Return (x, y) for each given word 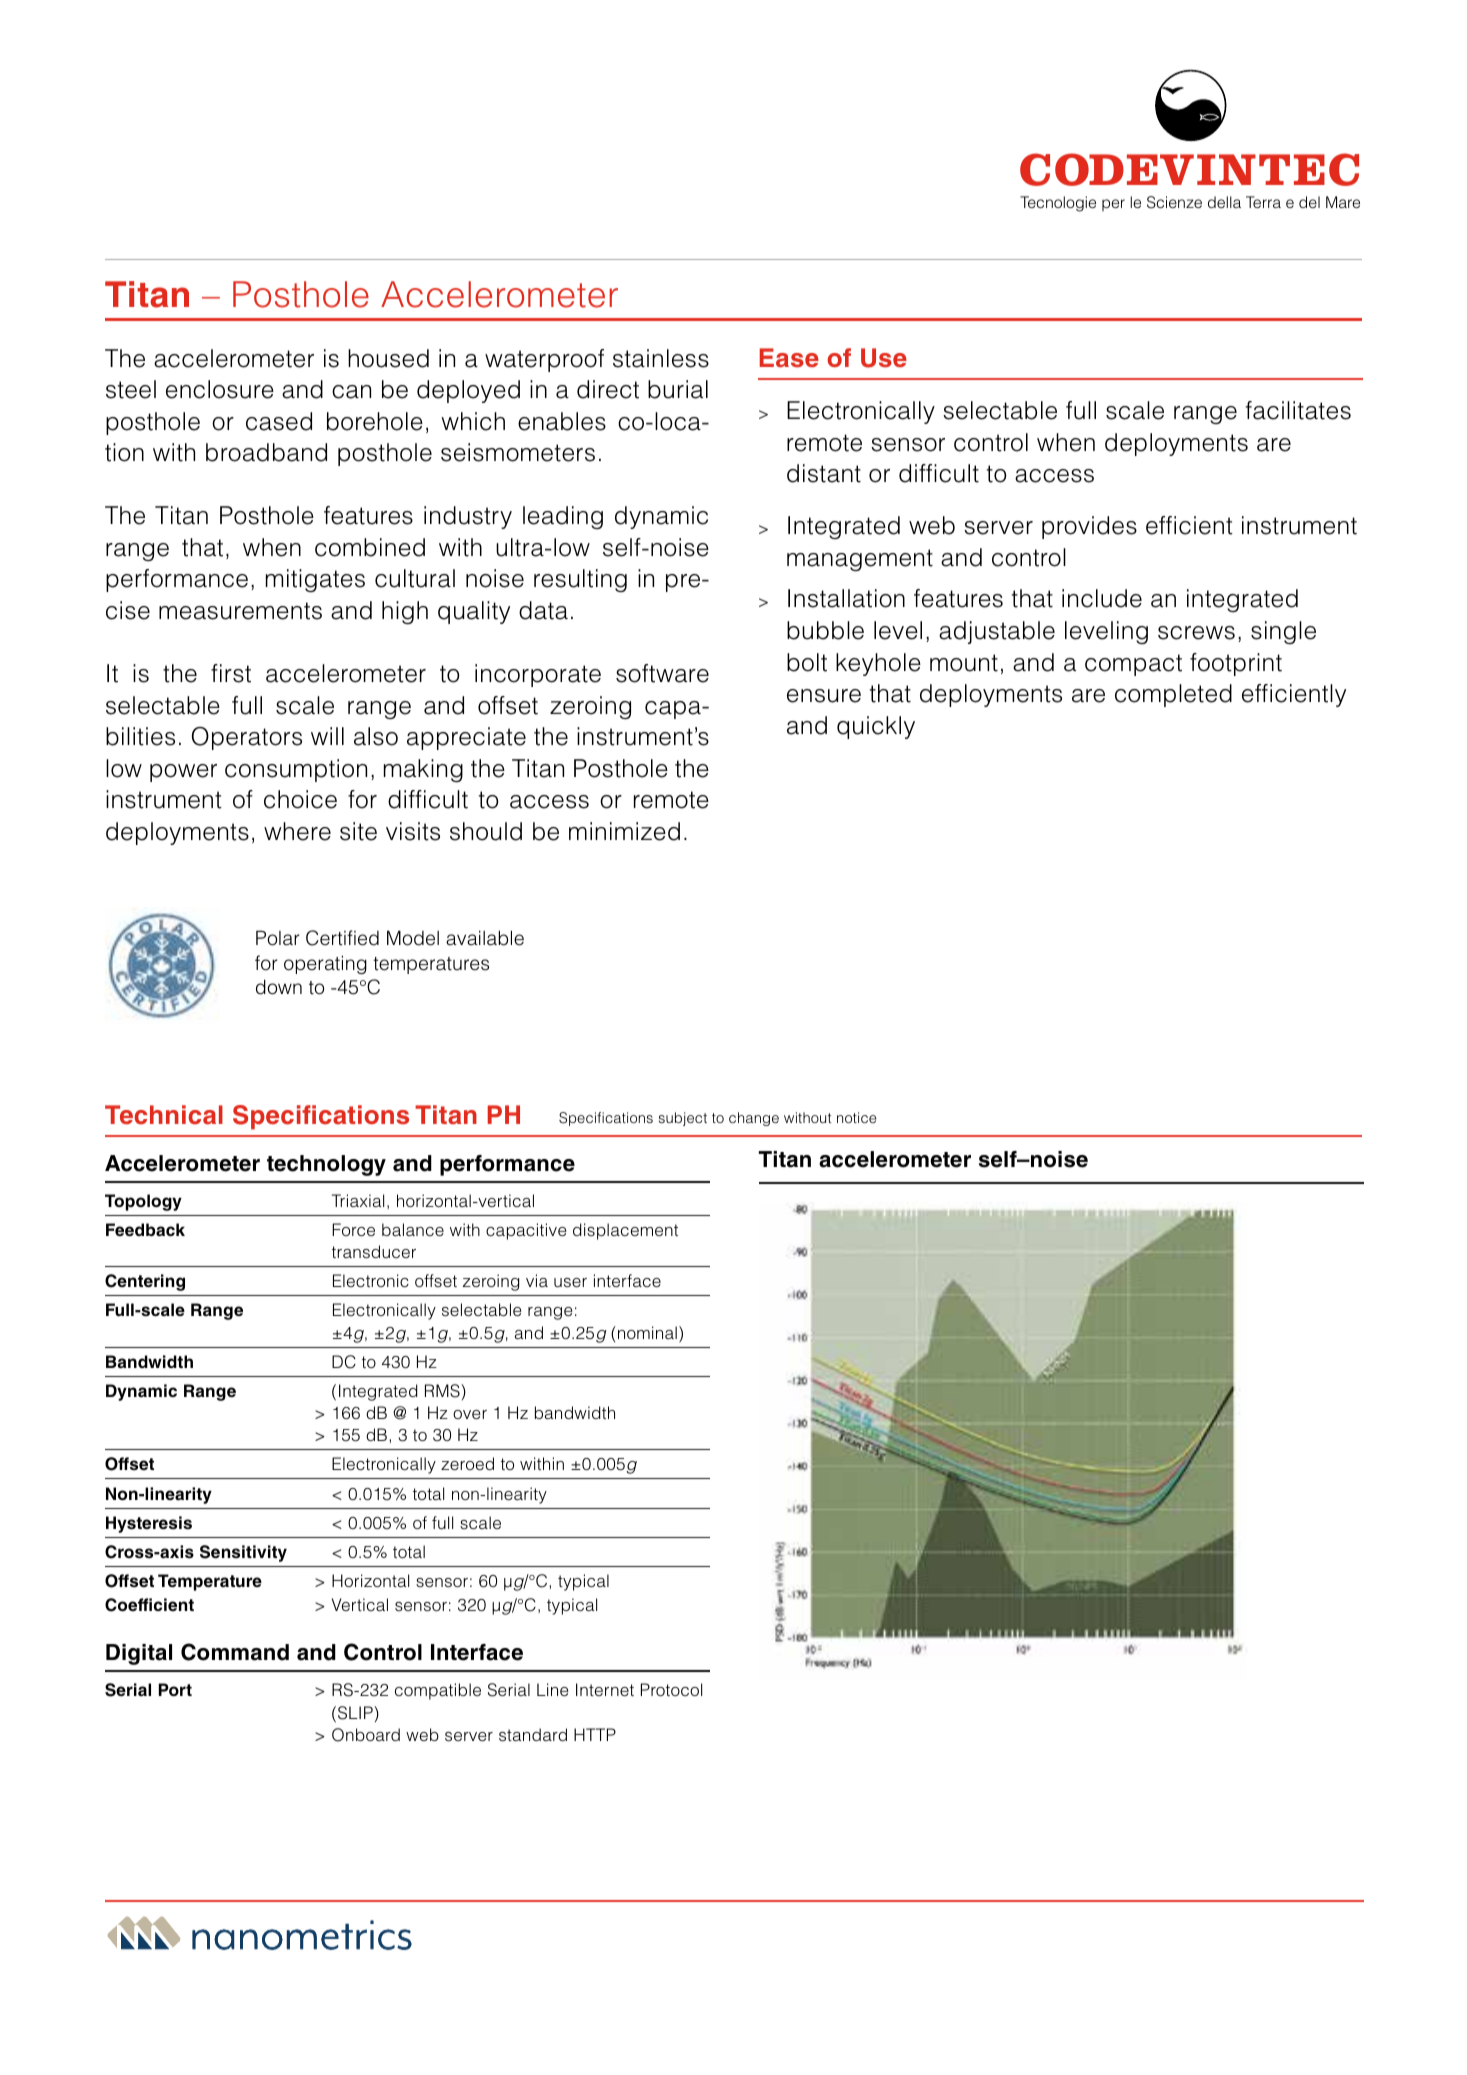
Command (235, 1652)
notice (857, 1117)
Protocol (671, 1689)
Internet (605, 1689)
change (754, 1119)
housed (388, 358)
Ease (789, 358)
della (1224, 202)
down (279, 987)
